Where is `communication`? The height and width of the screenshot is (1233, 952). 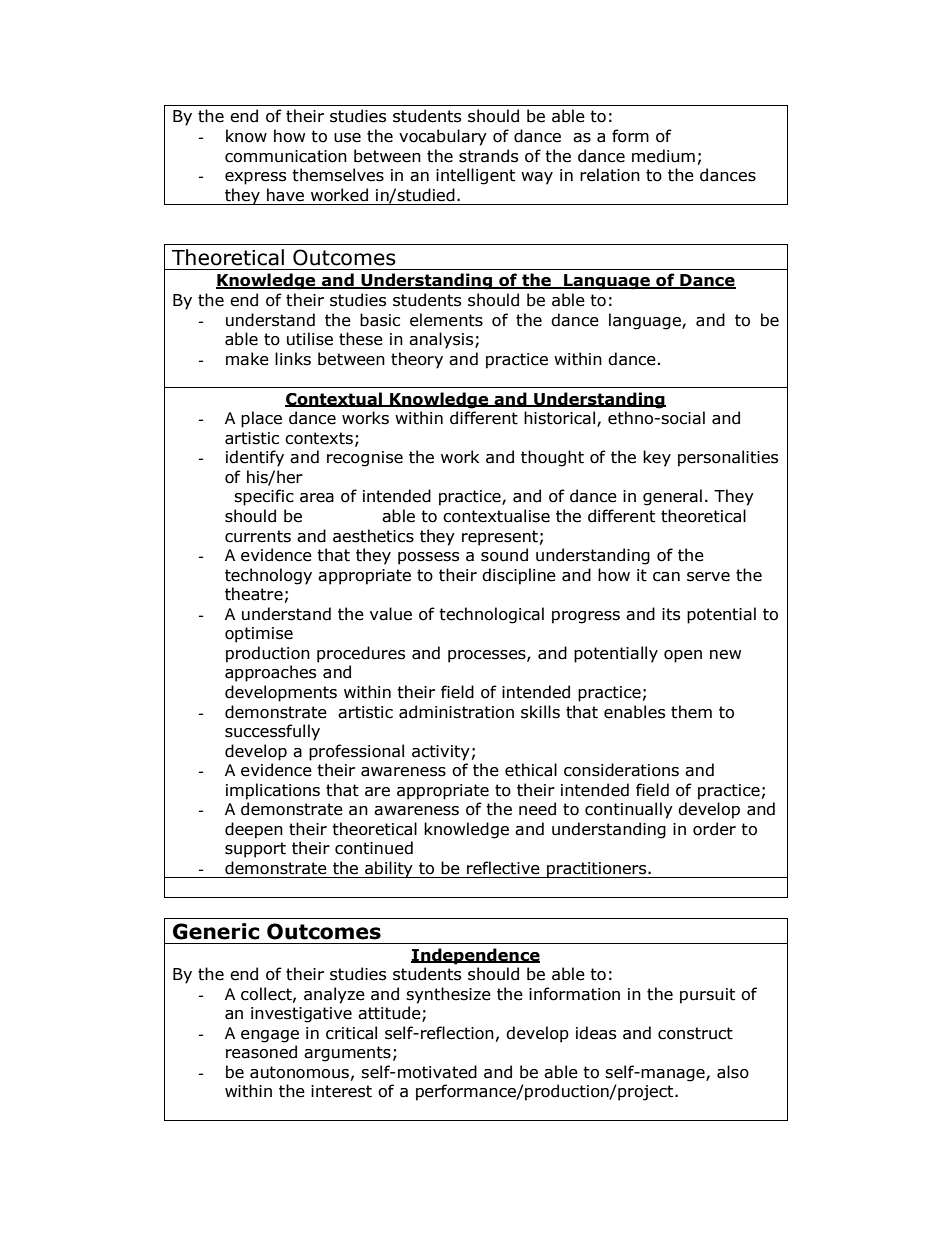 communication is located at coordinates (286, 156).
